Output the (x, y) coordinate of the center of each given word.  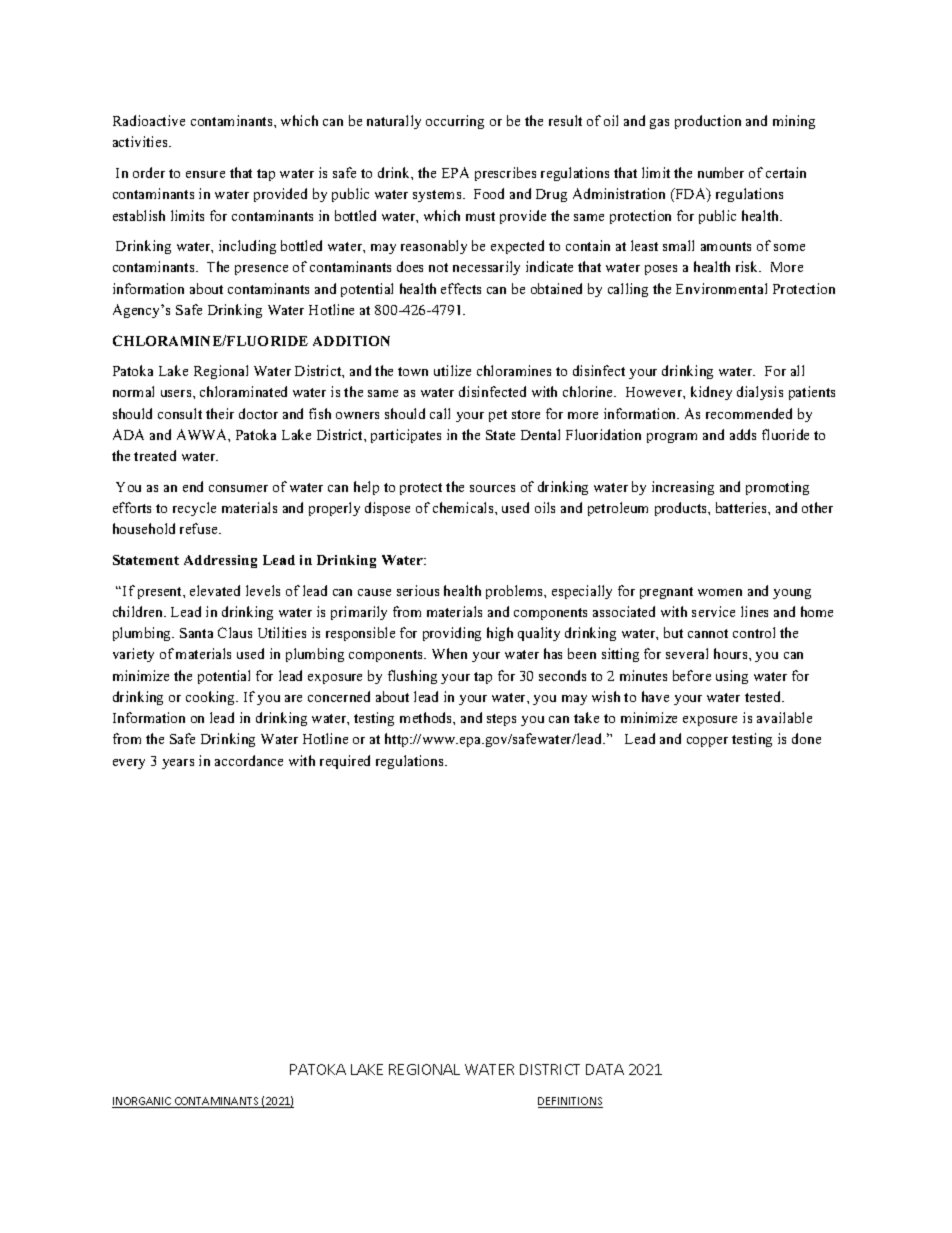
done (806, 738)
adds (743, 434)
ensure (205, 174)
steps (501, 720)
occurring (455, 122)
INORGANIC (142, 1102)
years (178, 764)
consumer (238, 488)
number (721, 172)
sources (492, 488)
